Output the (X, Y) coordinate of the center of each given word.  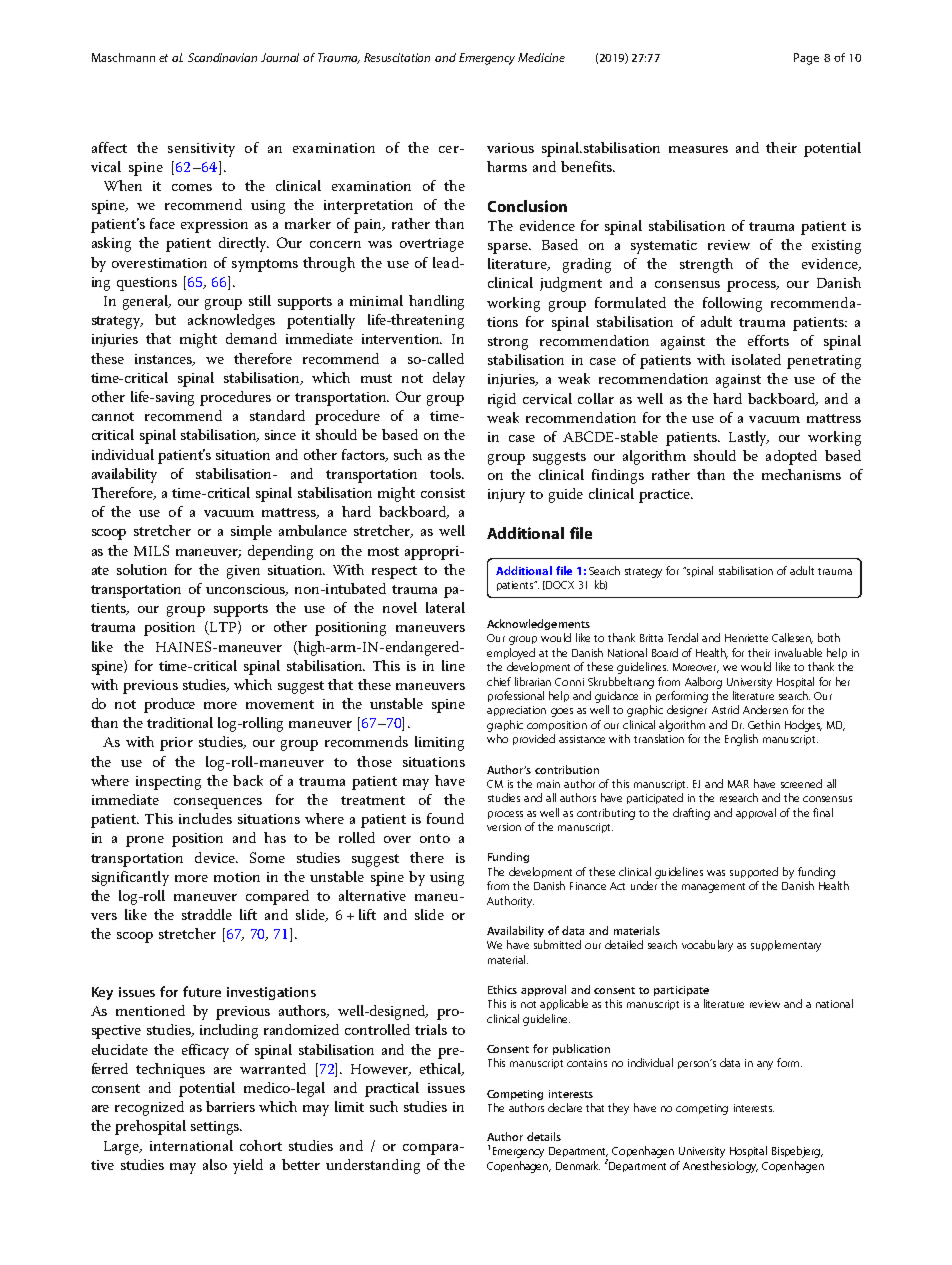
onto (435, 838)
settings (216, 1128)
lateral (445, 607)
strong (508, 343)
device (216, 857)
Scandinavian (222, 57)
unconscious (247, 590)
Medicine (541, 57)
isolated (756, 359)
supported (754, 872)
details (544, 1136)
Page (806, 59)
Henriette (746, 638)
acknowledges (231, 321)
